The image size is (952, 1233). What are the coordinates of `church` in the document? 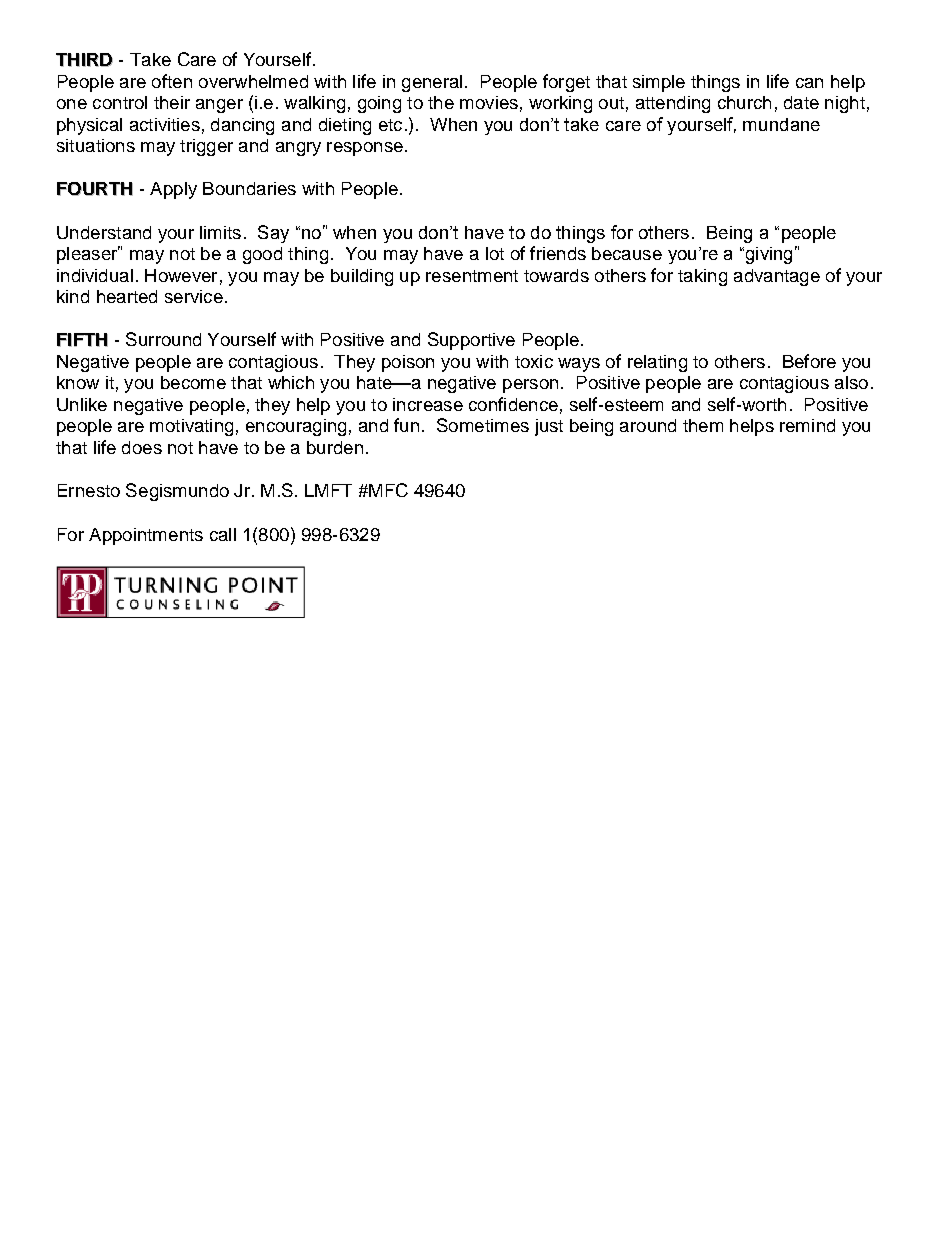 It's located at (744, 102).
